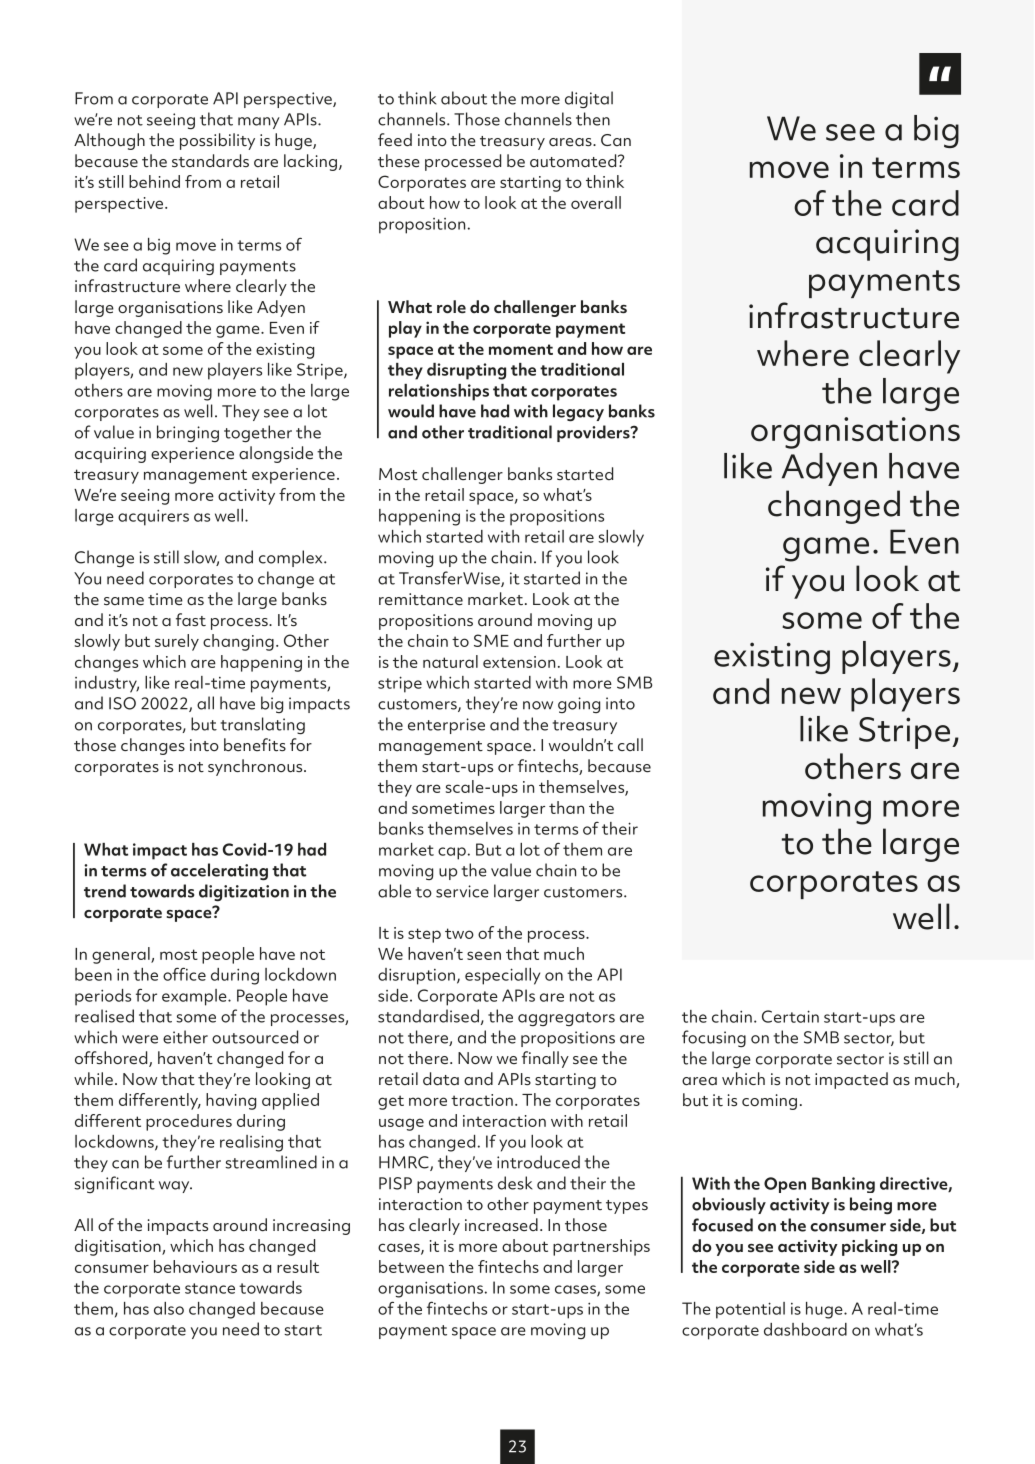 Image resolution: width=1035 pixels, height=1464 pixels. What do you see at coordinates (395, 140) in the screenshot?
I see `feed` at bounding box center [395, 140].
